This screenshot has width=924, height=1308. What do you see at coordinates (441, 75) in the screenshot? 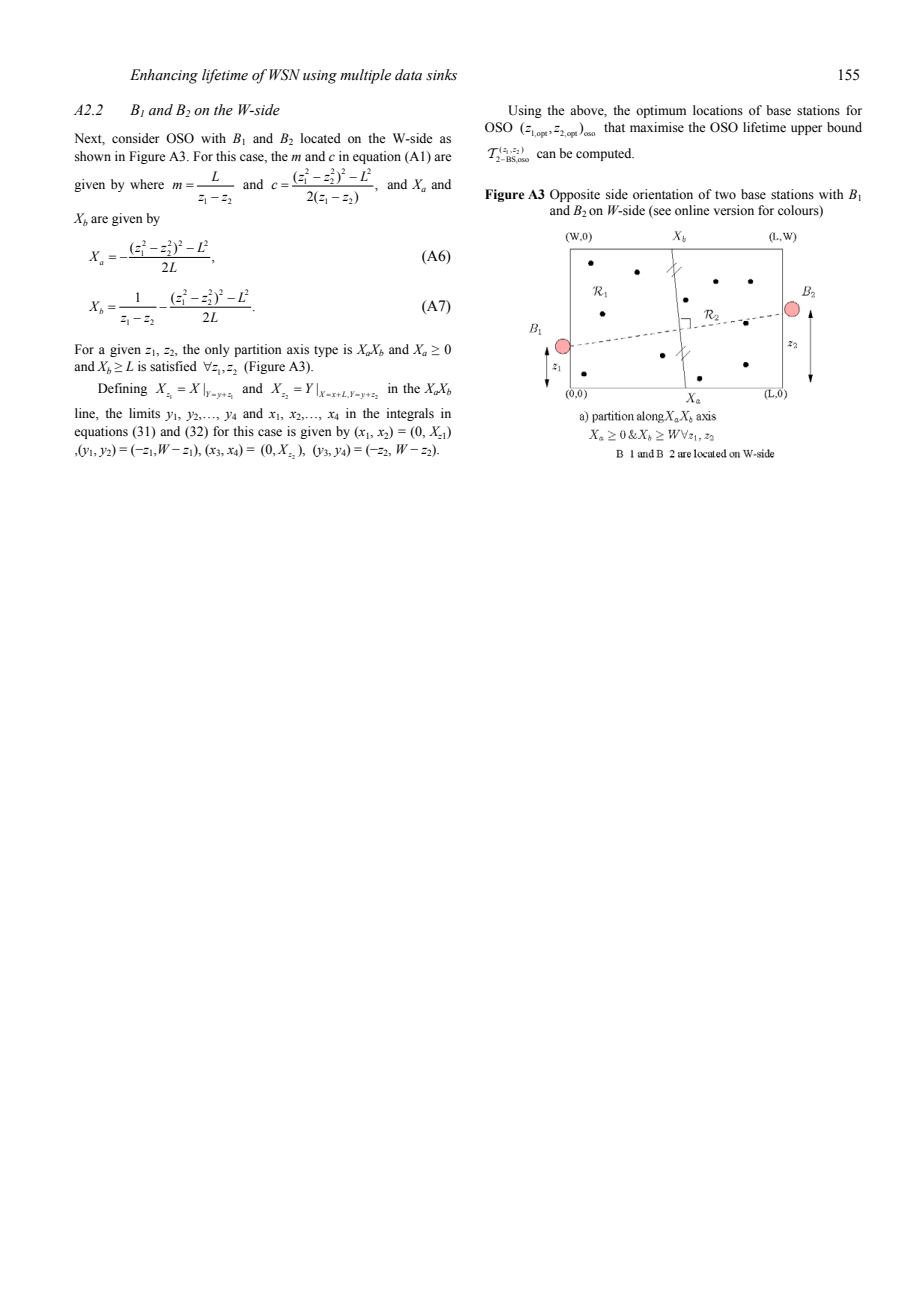
I see `sinks` at bounding box center [441, 75].
